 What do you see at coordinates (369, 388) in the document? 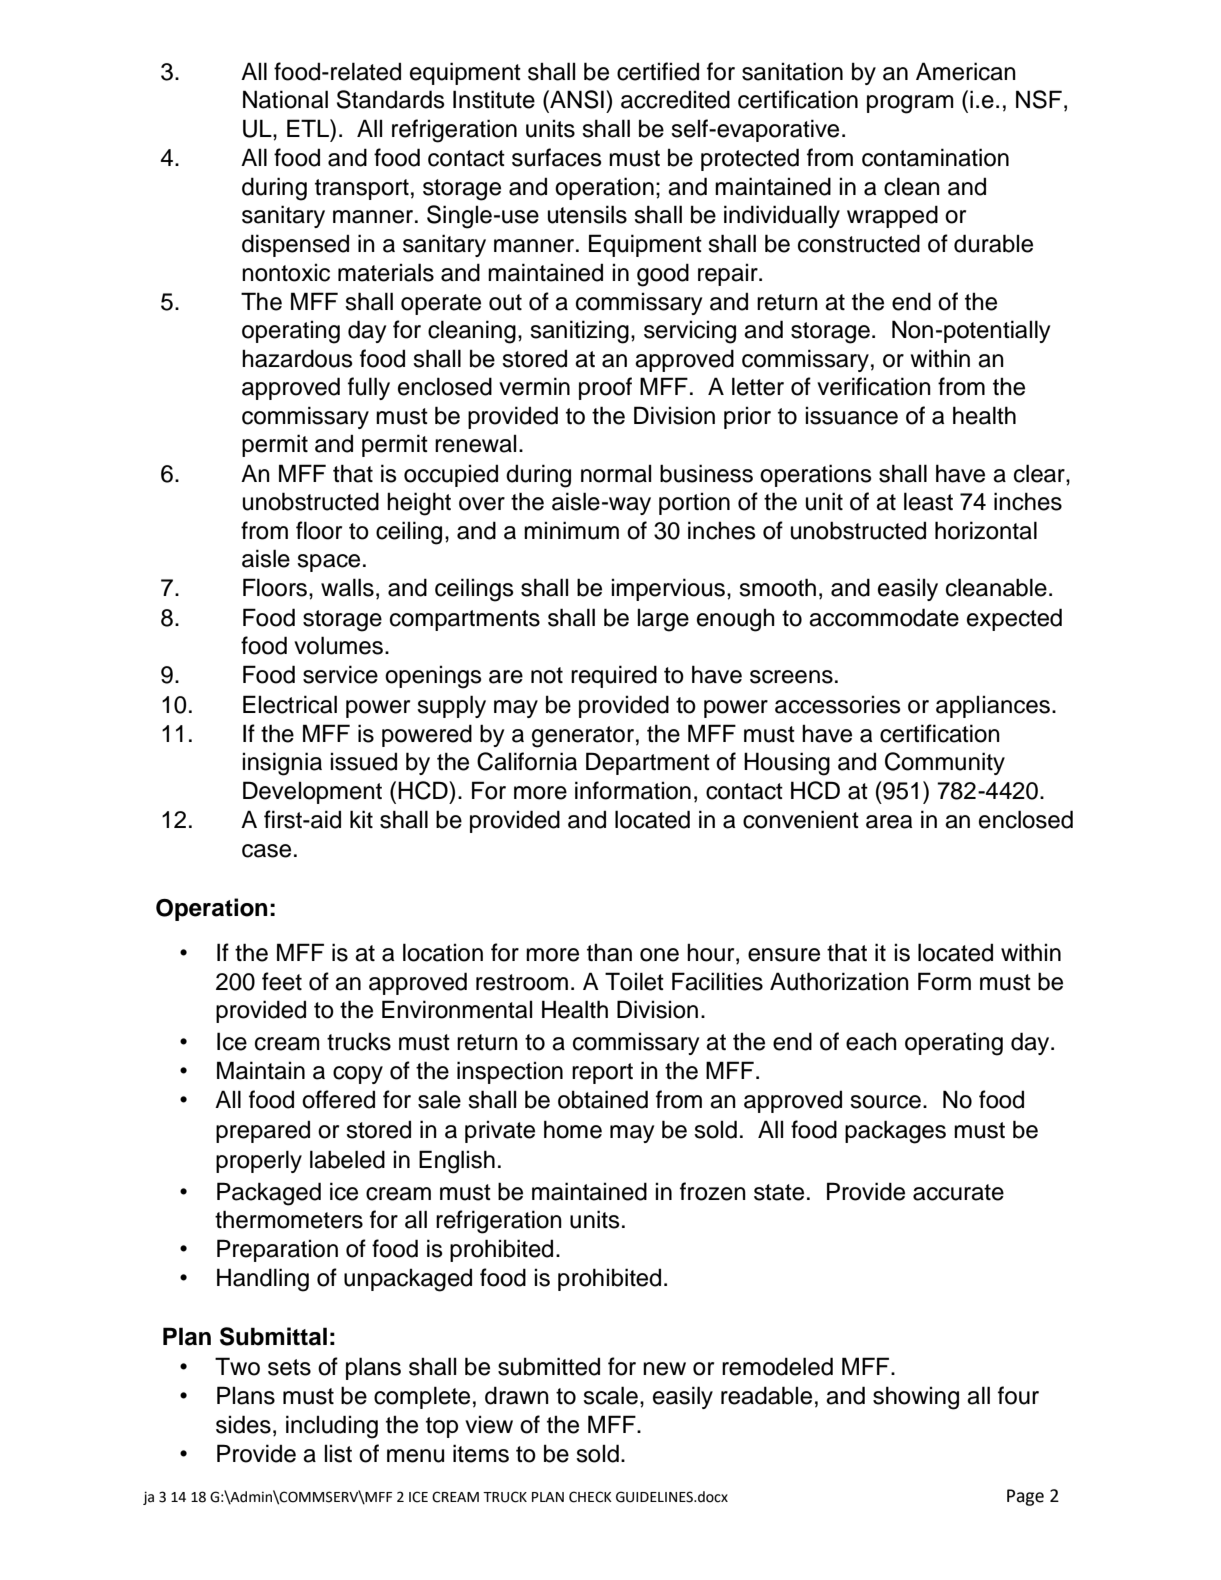
I see `fully` at bounding box center [369, 388].
